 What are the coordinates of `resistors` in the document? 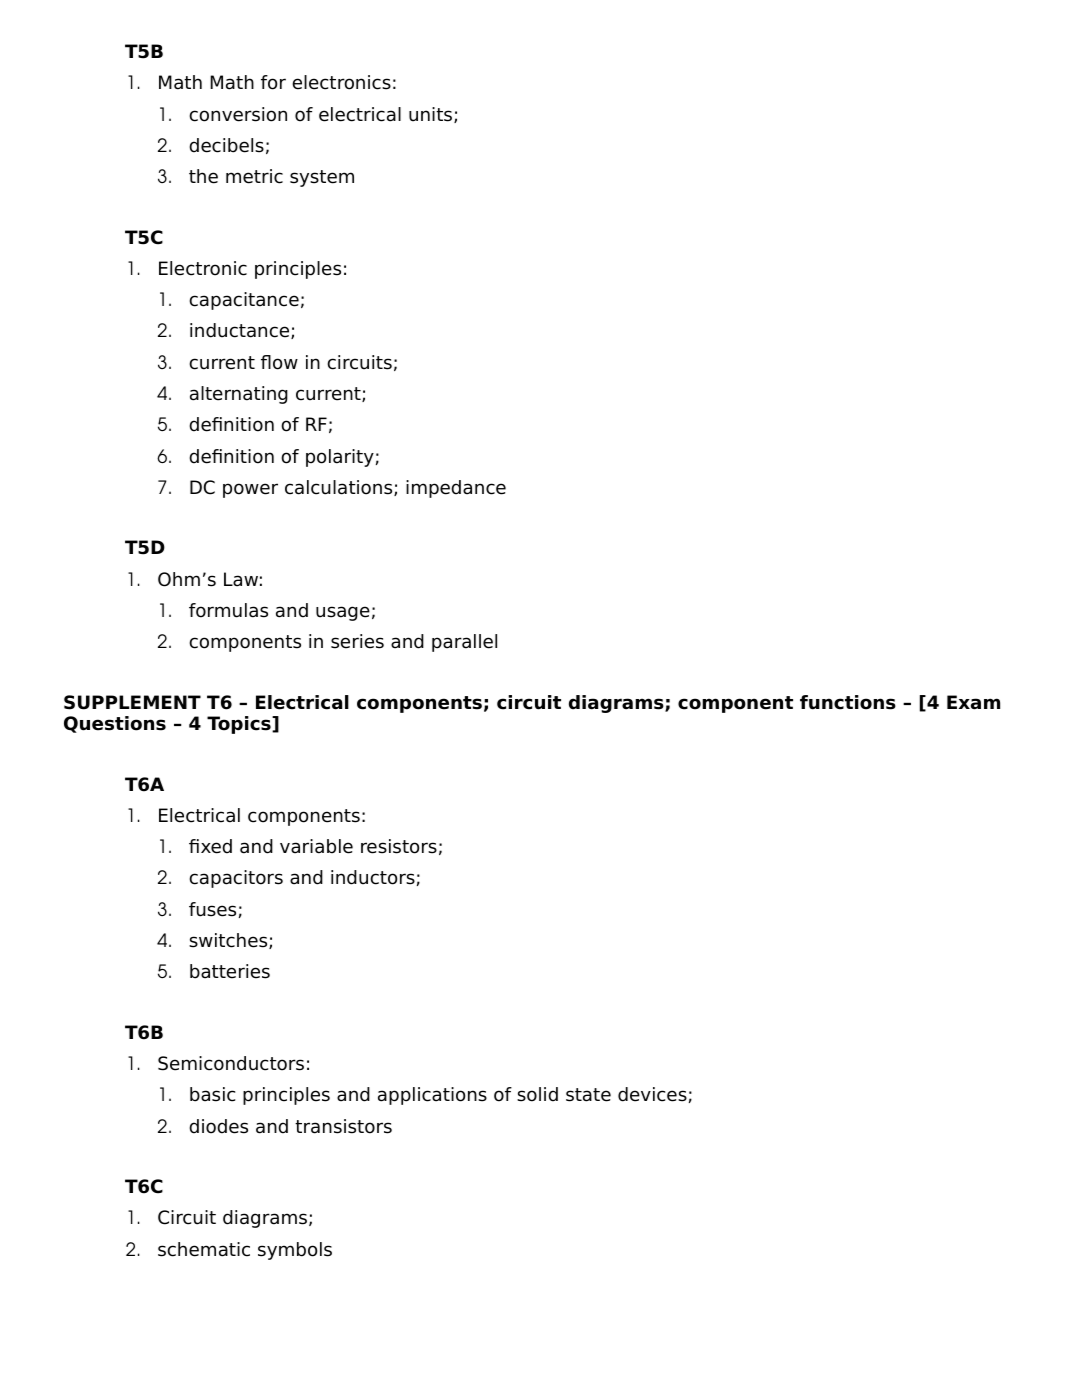 It's located at (399, 846).
